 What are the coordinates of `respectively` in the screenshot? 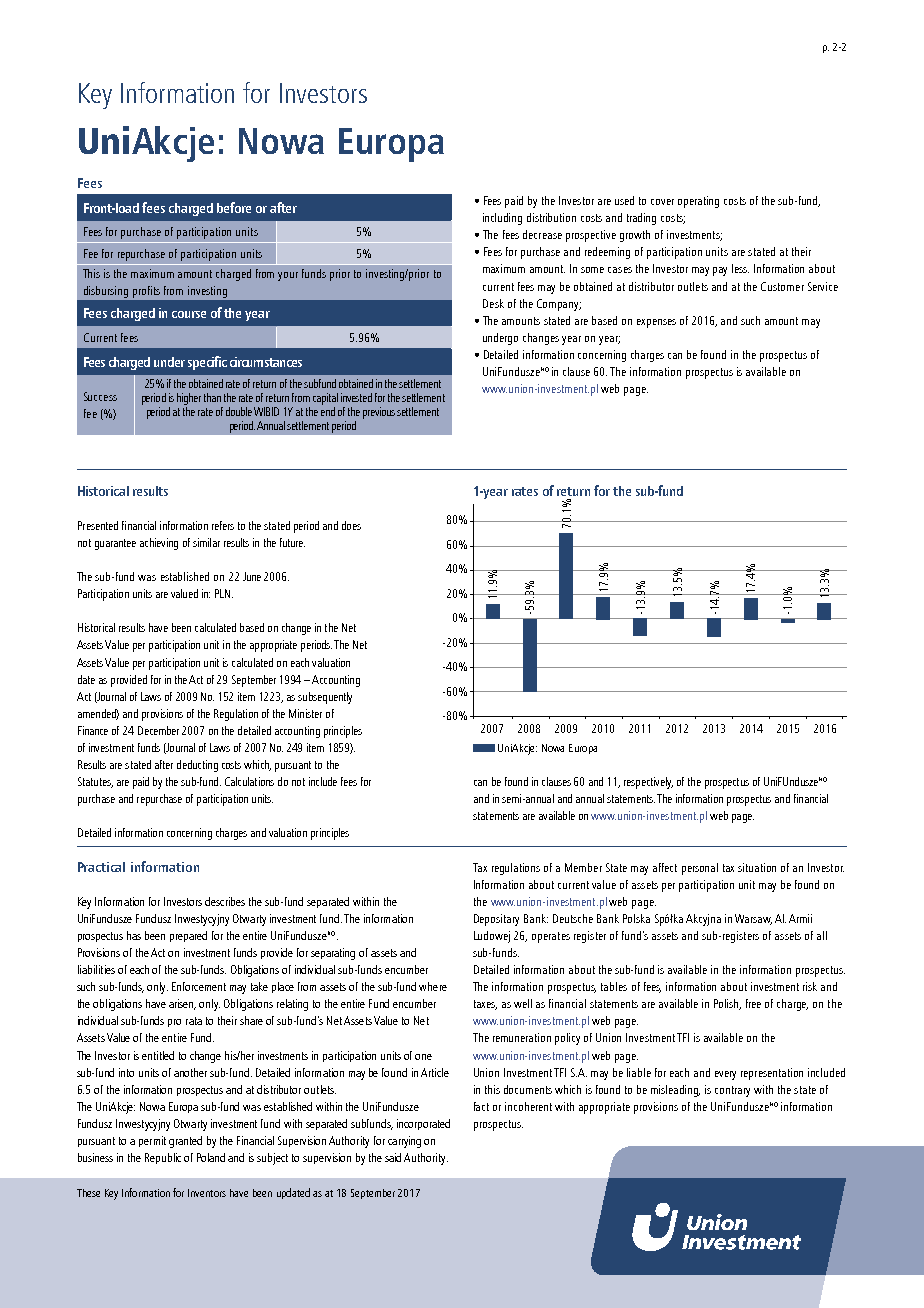 It's located at (648, 783).
